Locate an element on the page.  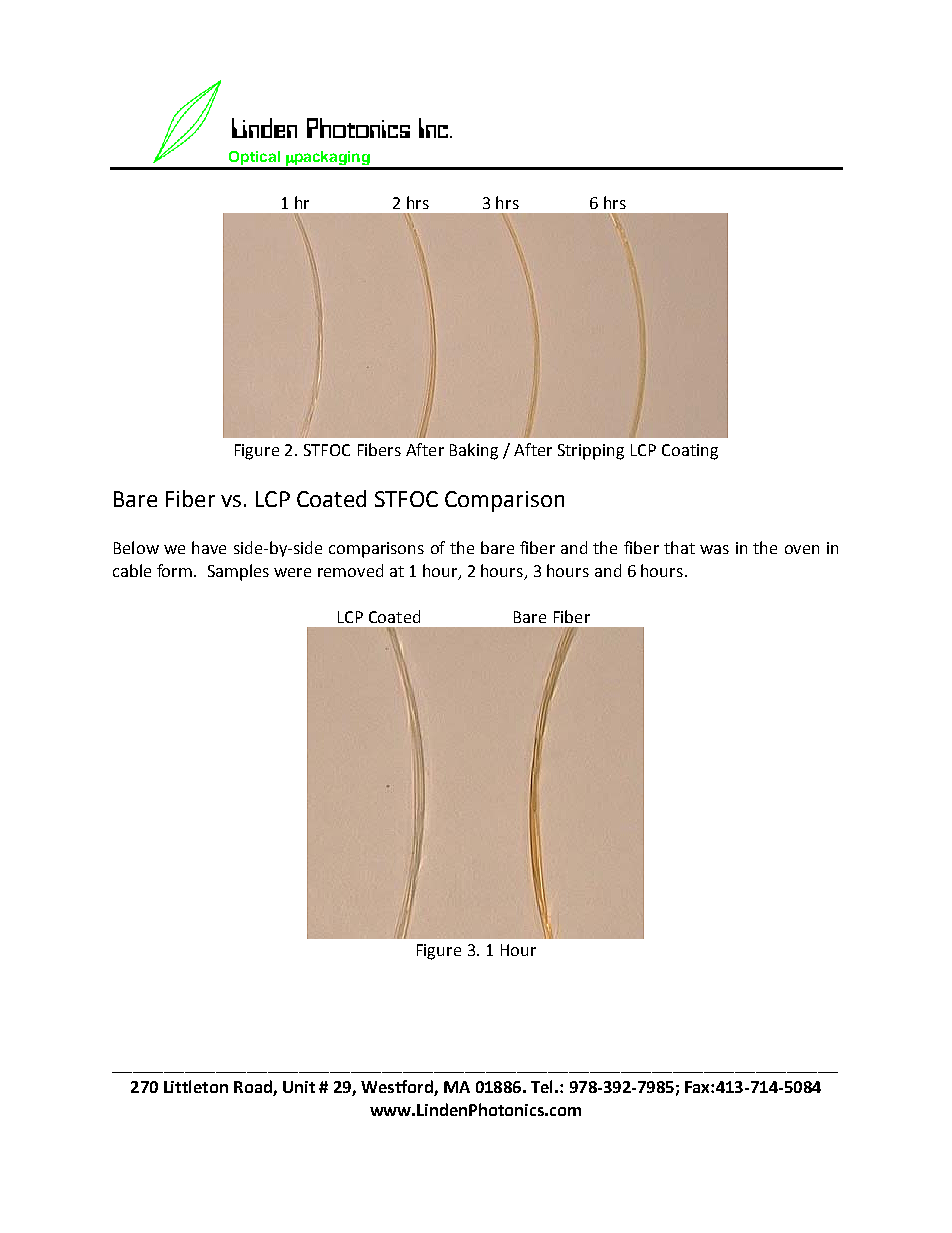
Road is located at coordinates (254, 1088).
